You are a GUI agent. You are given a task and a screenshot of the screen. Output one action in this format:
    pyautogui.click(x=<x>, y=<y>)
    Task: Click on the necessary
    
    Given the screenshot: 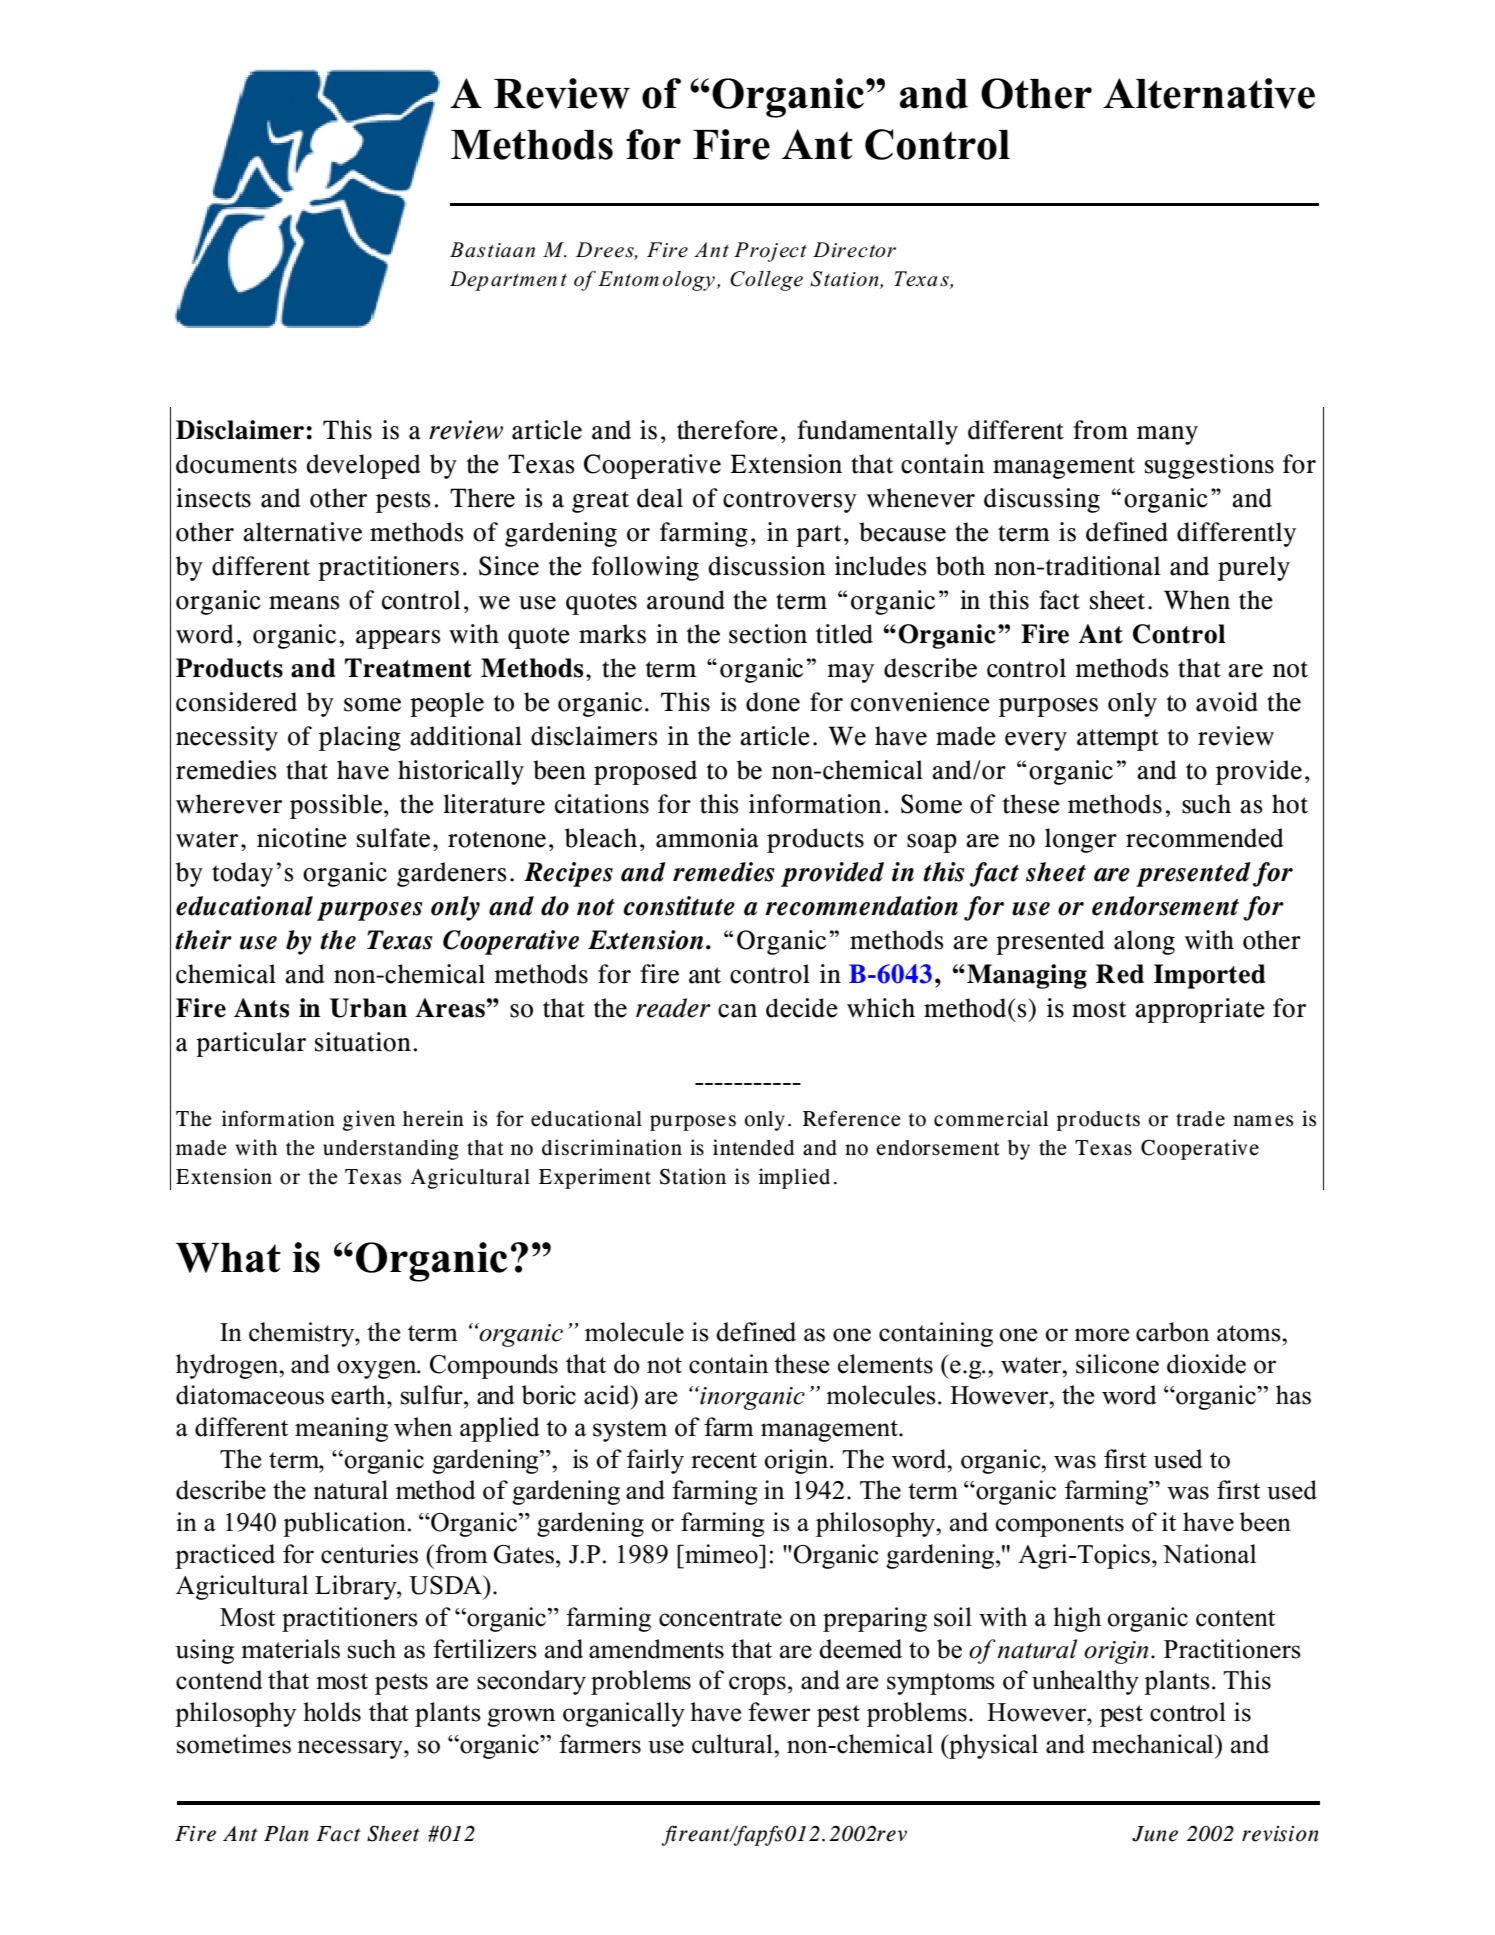 What is the action you would take?
    pyautogui.click(x=351, y=1749)
